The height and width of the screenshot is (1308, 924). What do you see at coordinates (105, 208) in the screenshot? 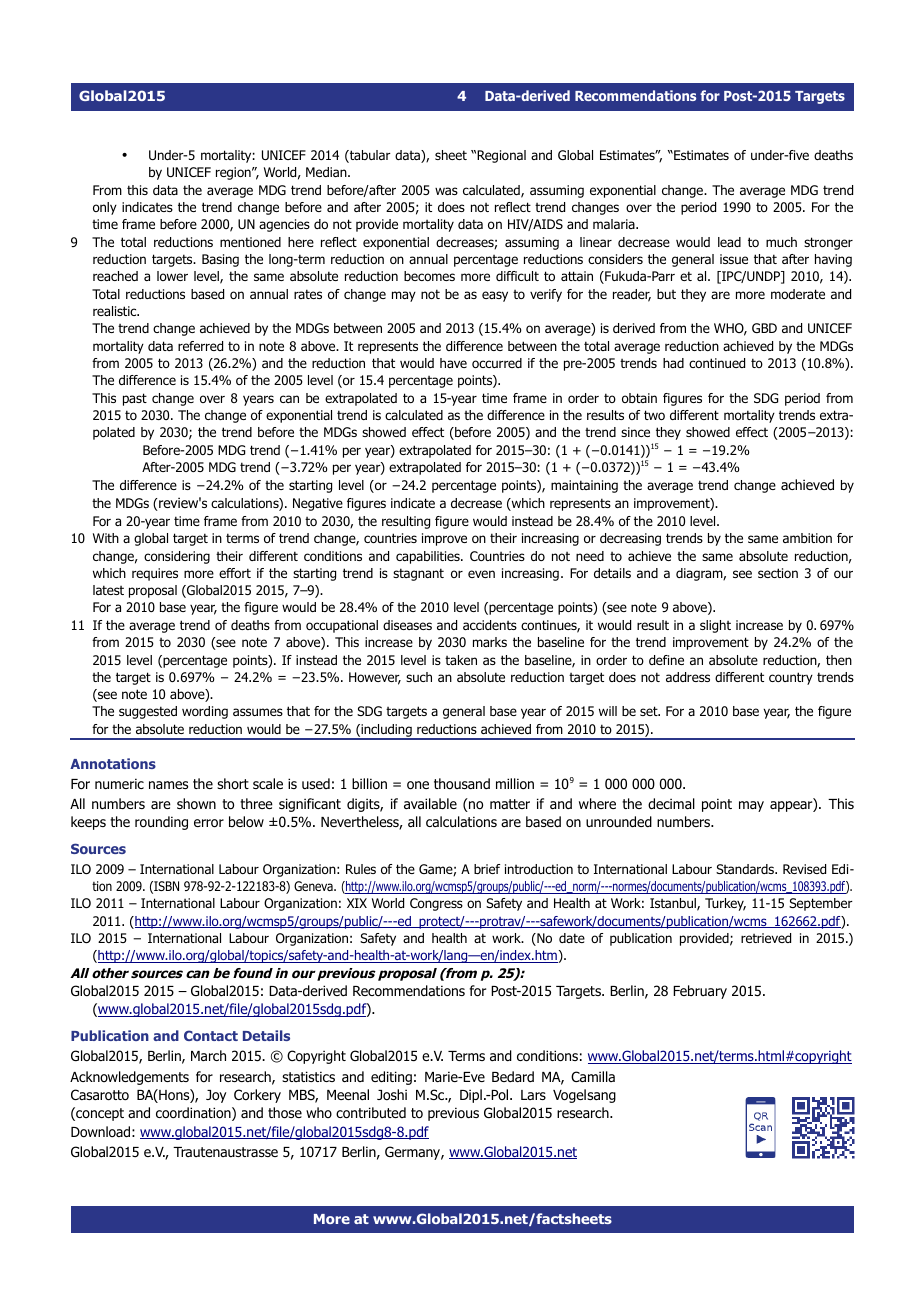
I see `only` at bounding box center [105, 208].
